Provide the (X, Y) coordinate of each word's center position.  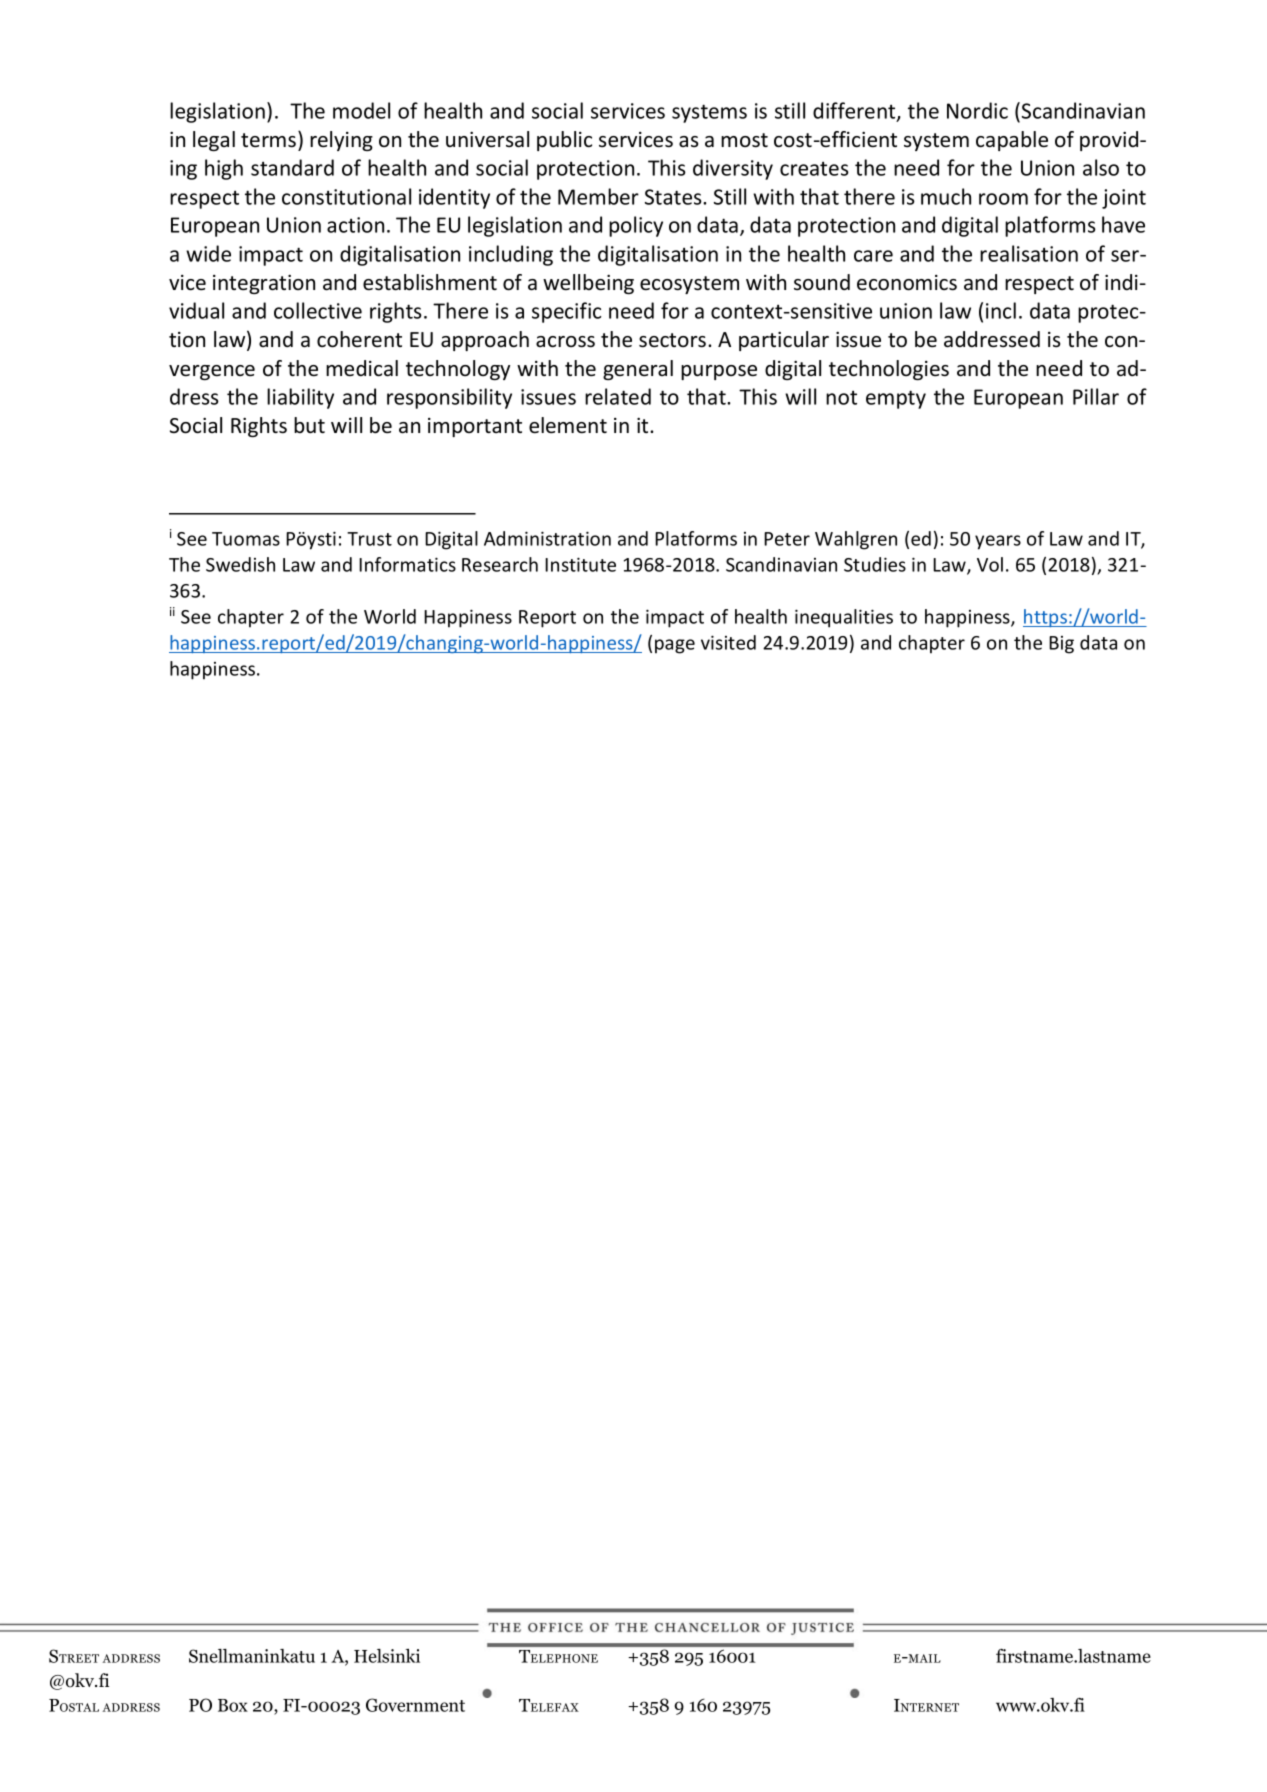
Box (233, 1705)
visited (728, 642)
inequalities (844, 618)
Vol (990, 564)
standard (292, 167)
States (674, 197)
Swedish (240, 564)
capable (1012, 141)
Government (415, 1705)
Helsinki (387, 1656)
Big (1061, 645)
